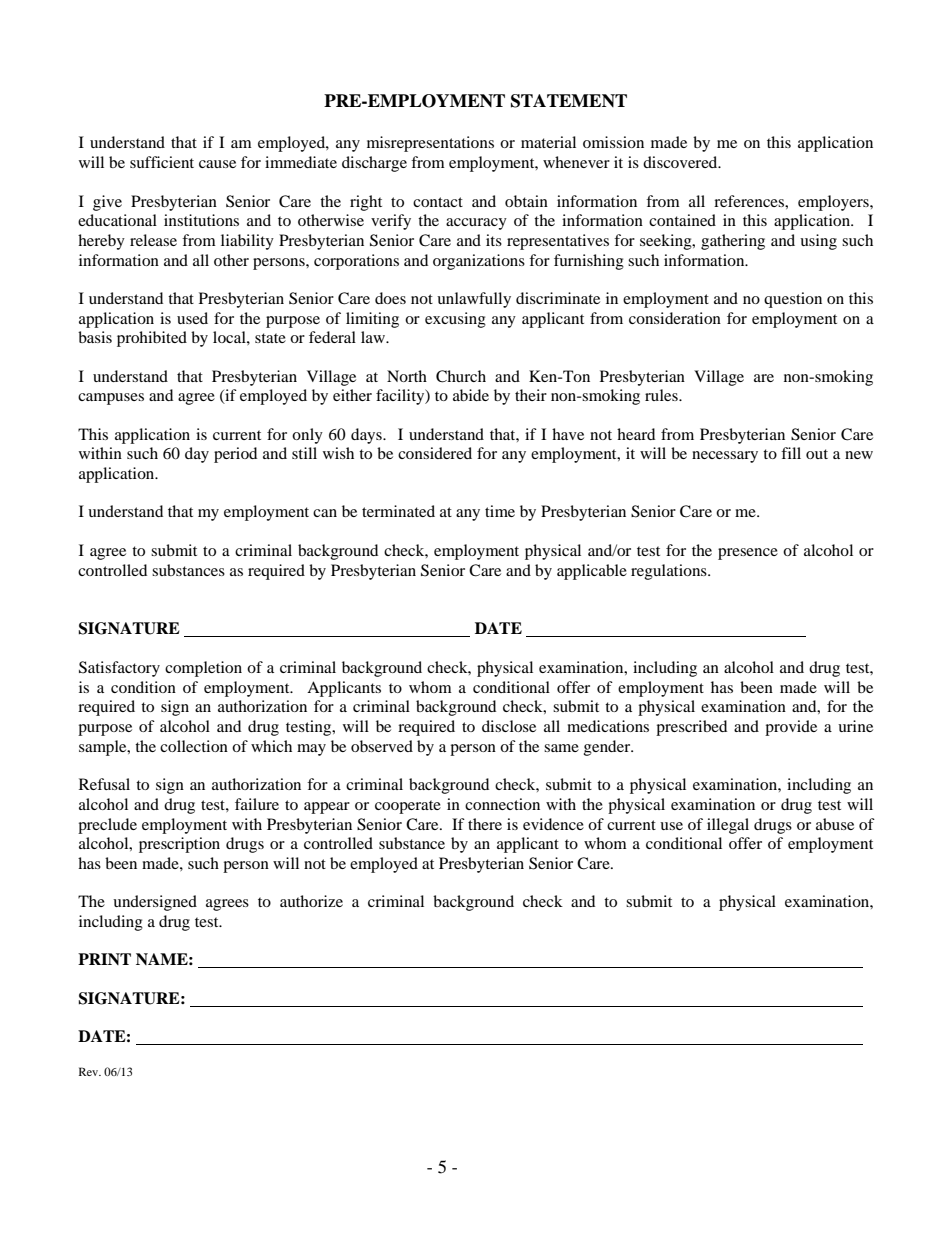  What do you see at coordinates (162, 162) in the screenshot?
I see `sufficient` at bounding box center [162, 162].
